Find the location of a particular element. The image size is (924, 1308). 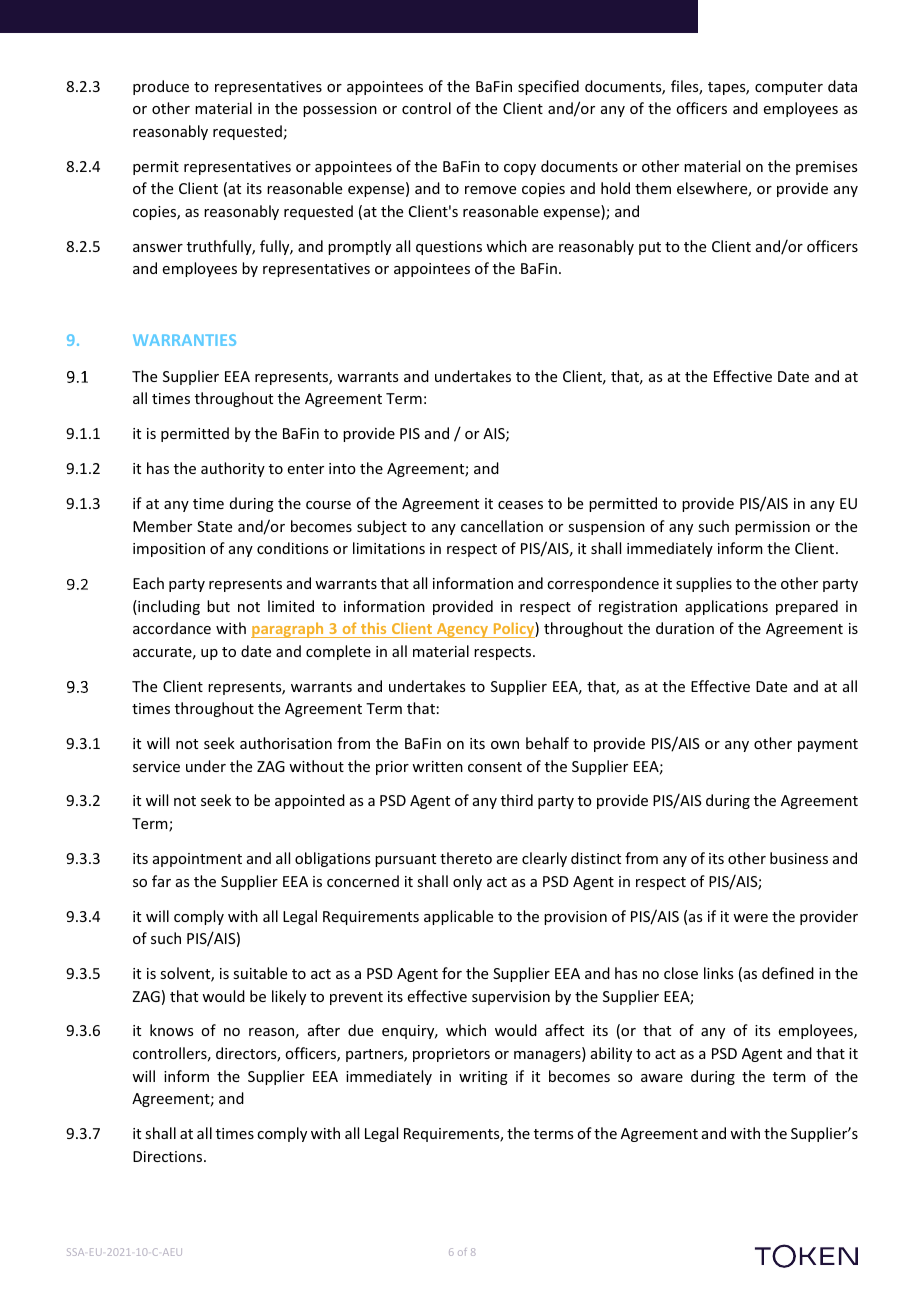

State is located at coordinates (214, 526).
